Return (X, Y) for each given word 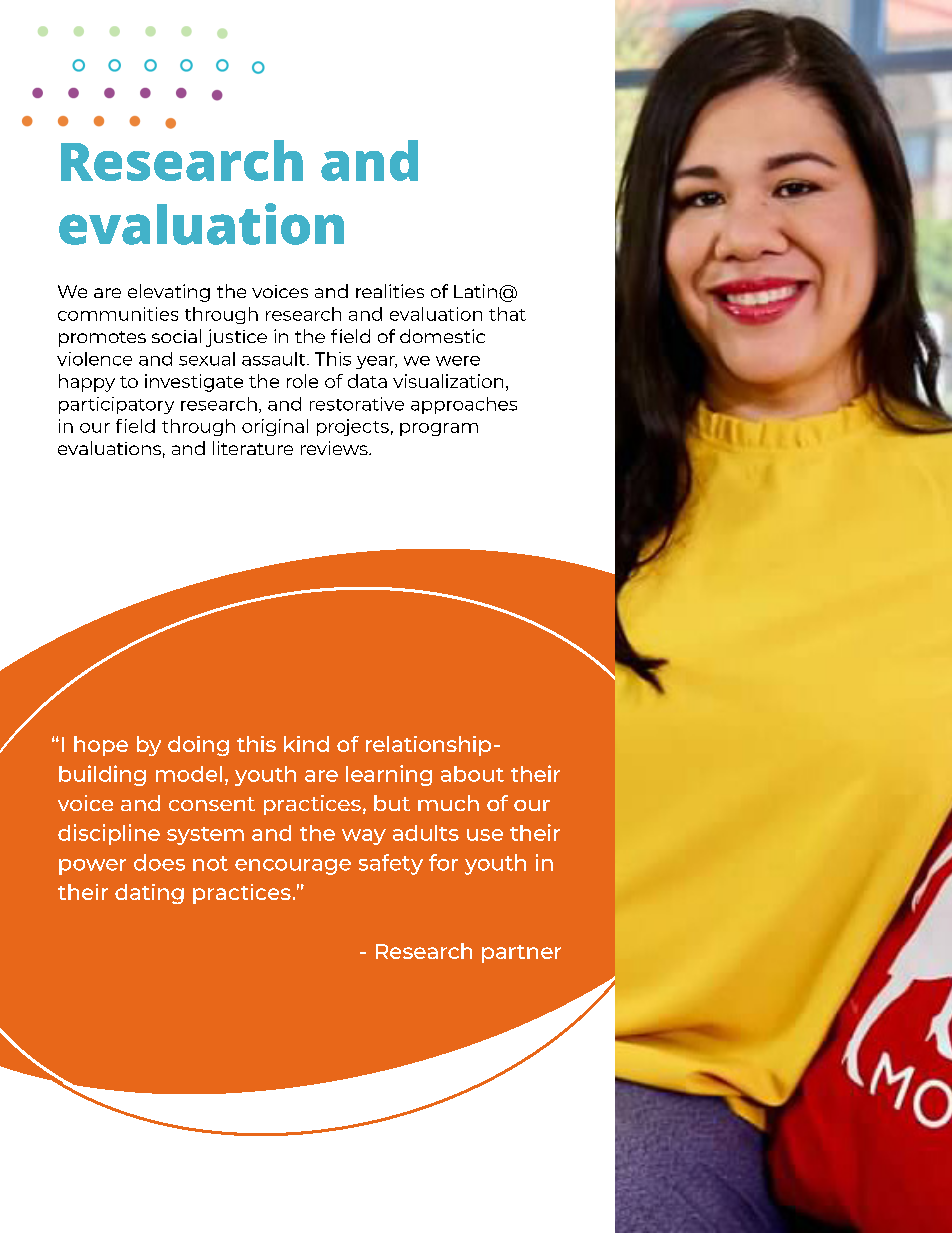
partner (521, 954)
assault (275, 359)
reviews (335, 448)
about (472, 774)
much (448, 803)
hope (101, 746)
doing (198, 746)
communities (118, 314)
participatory (116, 405)
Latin (475, 291)
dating (149, 894)
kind (306, 744)
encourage (293, 867)
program (439, 429)
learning (389, 775)
